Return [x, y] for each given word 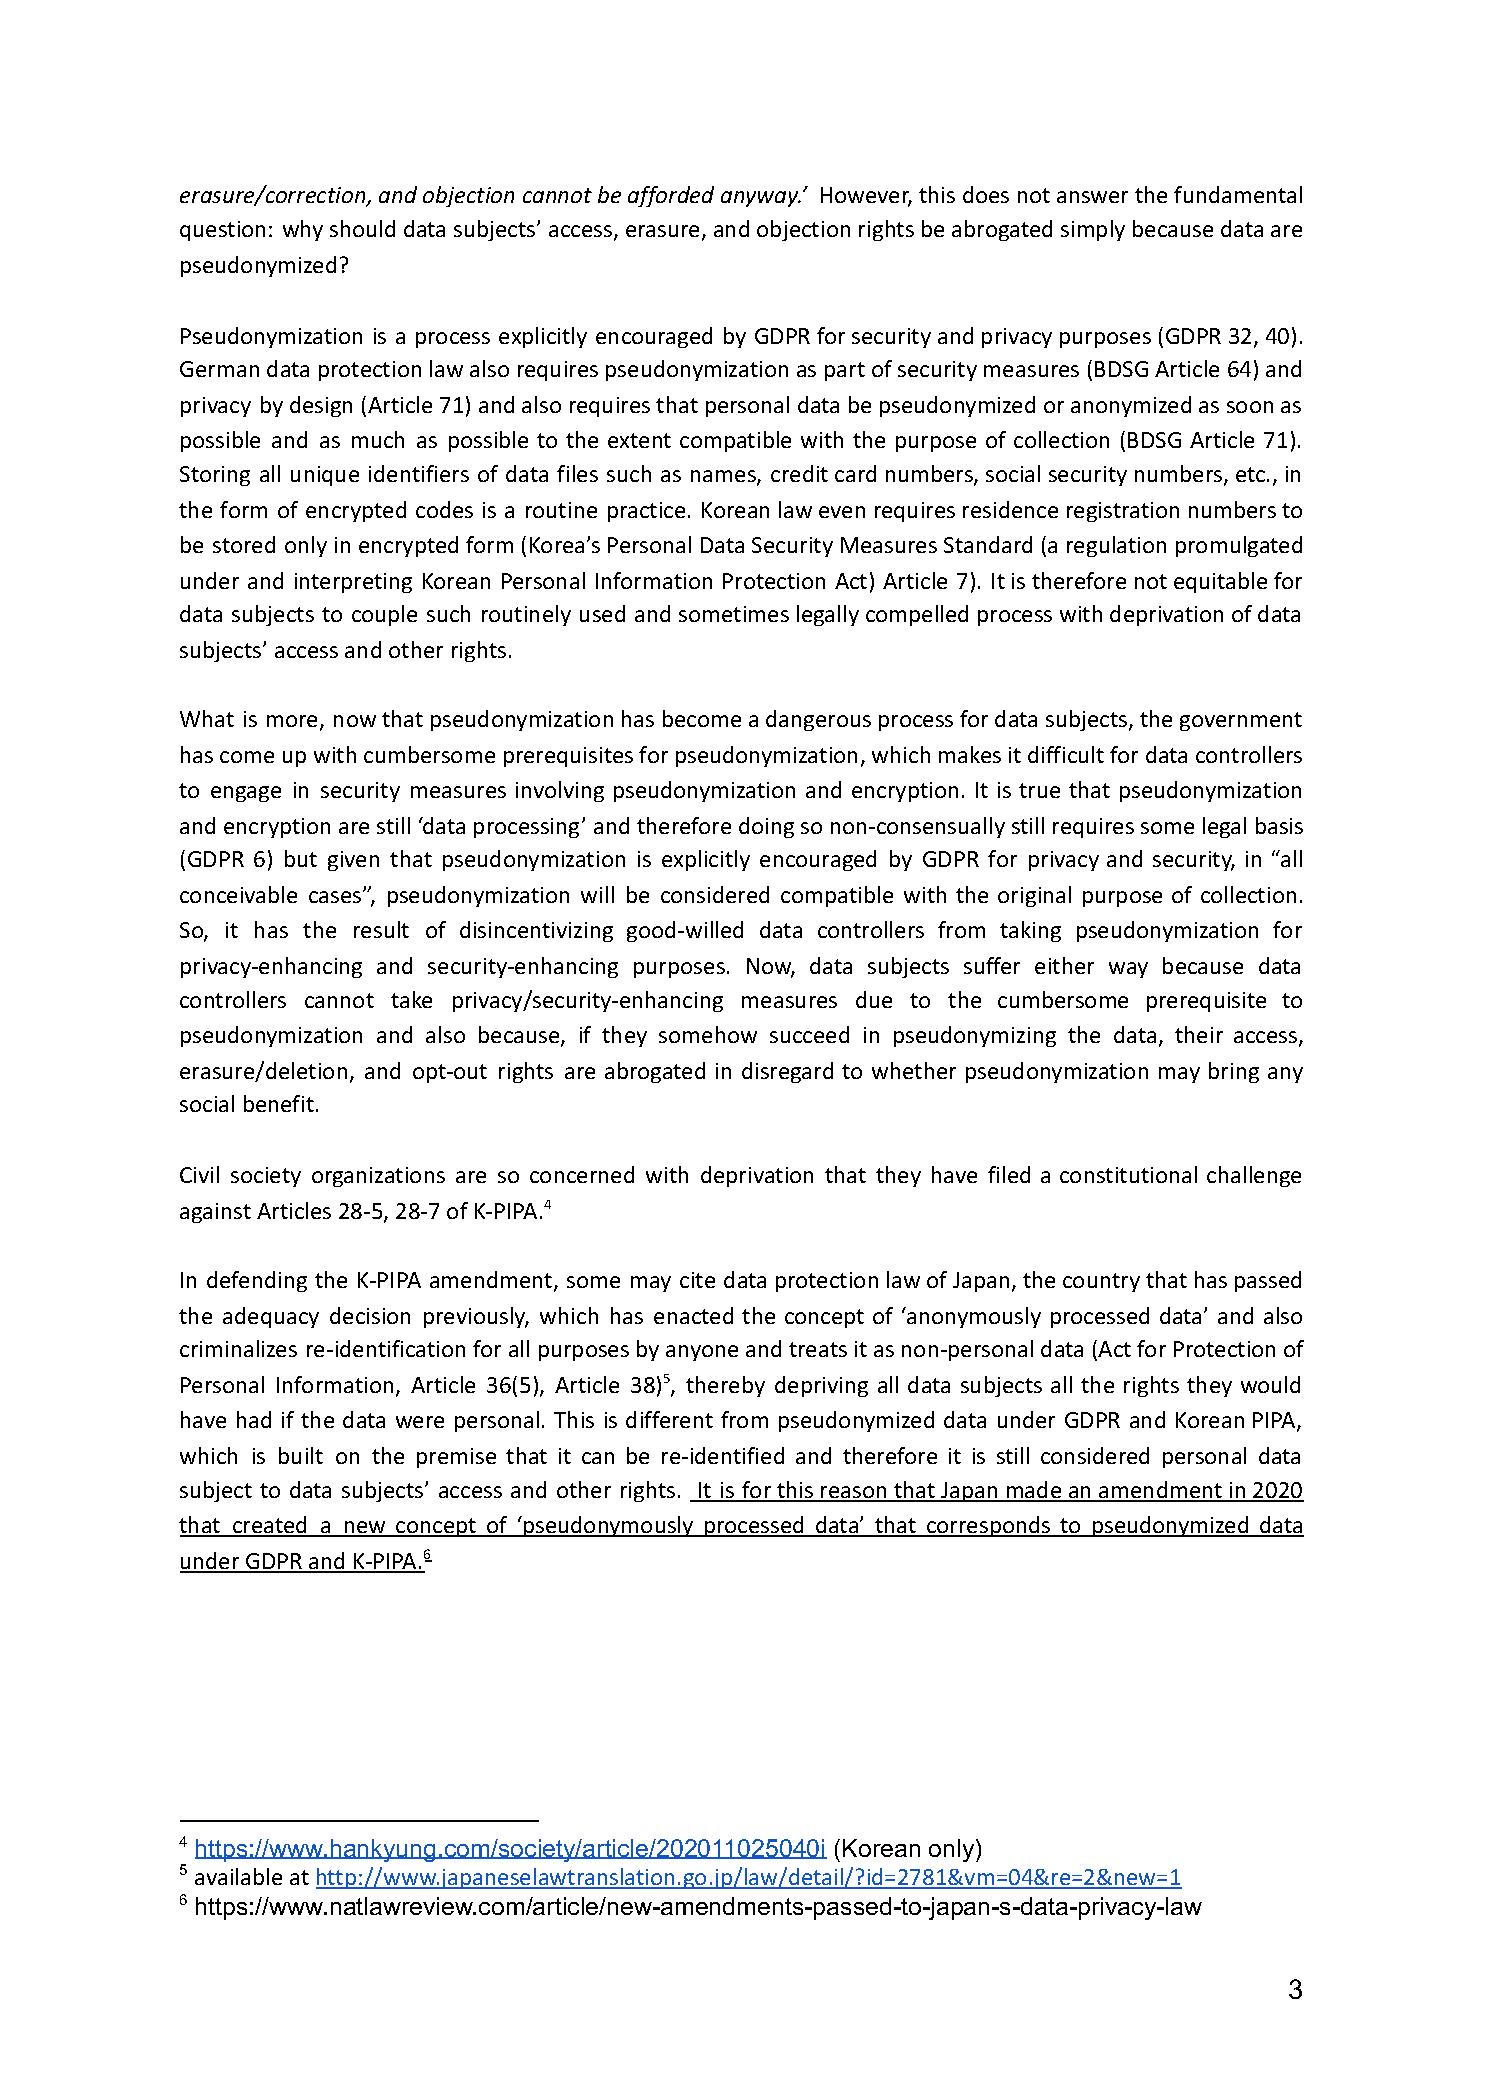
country [1101, 1282]
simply [1093, 230]
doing [766, 827]
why [303, 230]
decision [370, 1315]
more [294, 722]
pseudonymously [609, 1526]
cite [697, 1280]
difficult [1066, 754]
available [238, 1876]
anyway [761, 199]
